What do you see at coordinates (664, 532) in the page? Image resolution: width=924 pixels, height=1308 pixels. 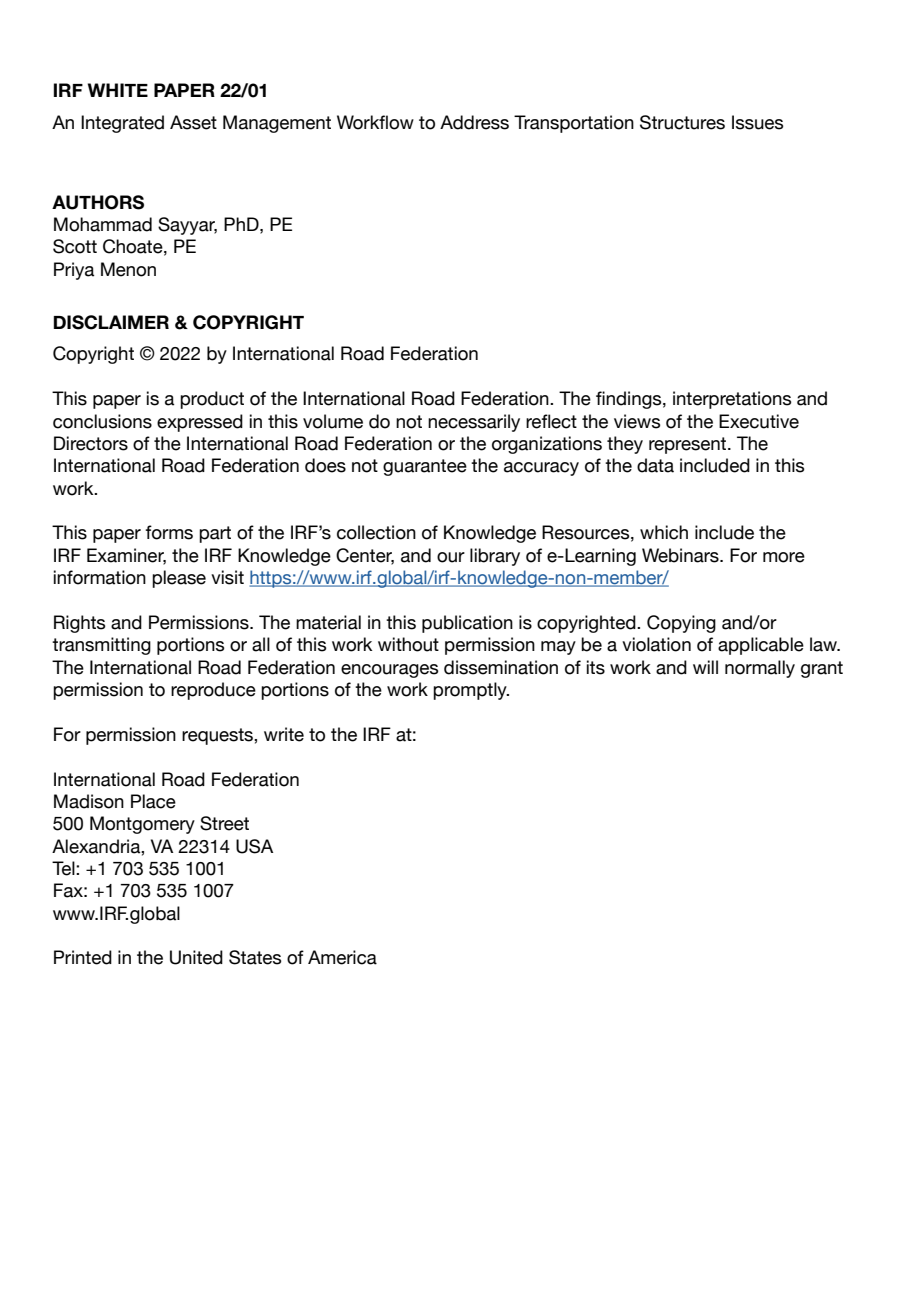 I see `which` at bounding box center [664, 532].
